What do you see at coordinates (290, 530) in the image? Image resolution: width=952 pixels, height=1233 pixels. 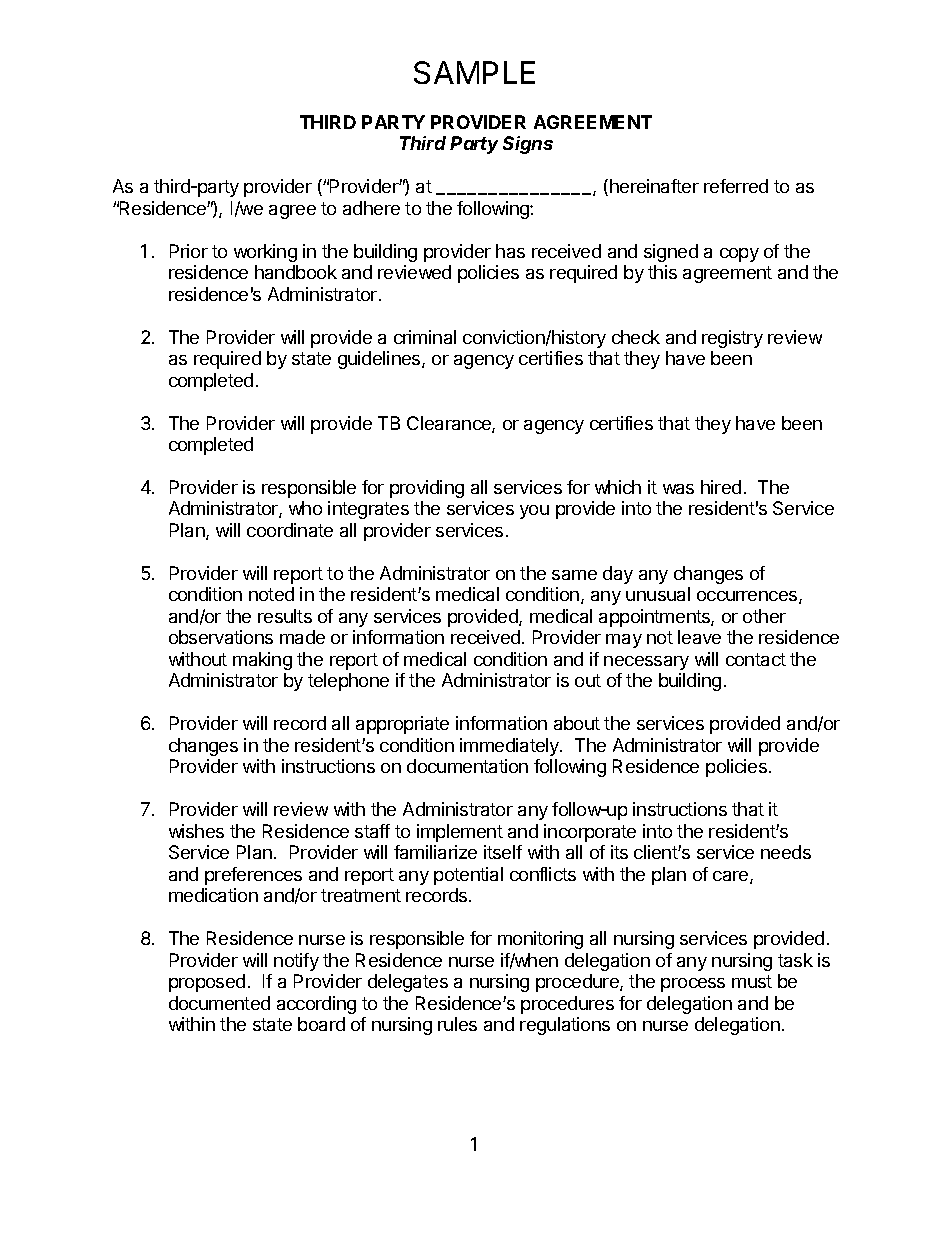 I see `coordinate` at bounding box center [290, 530].
